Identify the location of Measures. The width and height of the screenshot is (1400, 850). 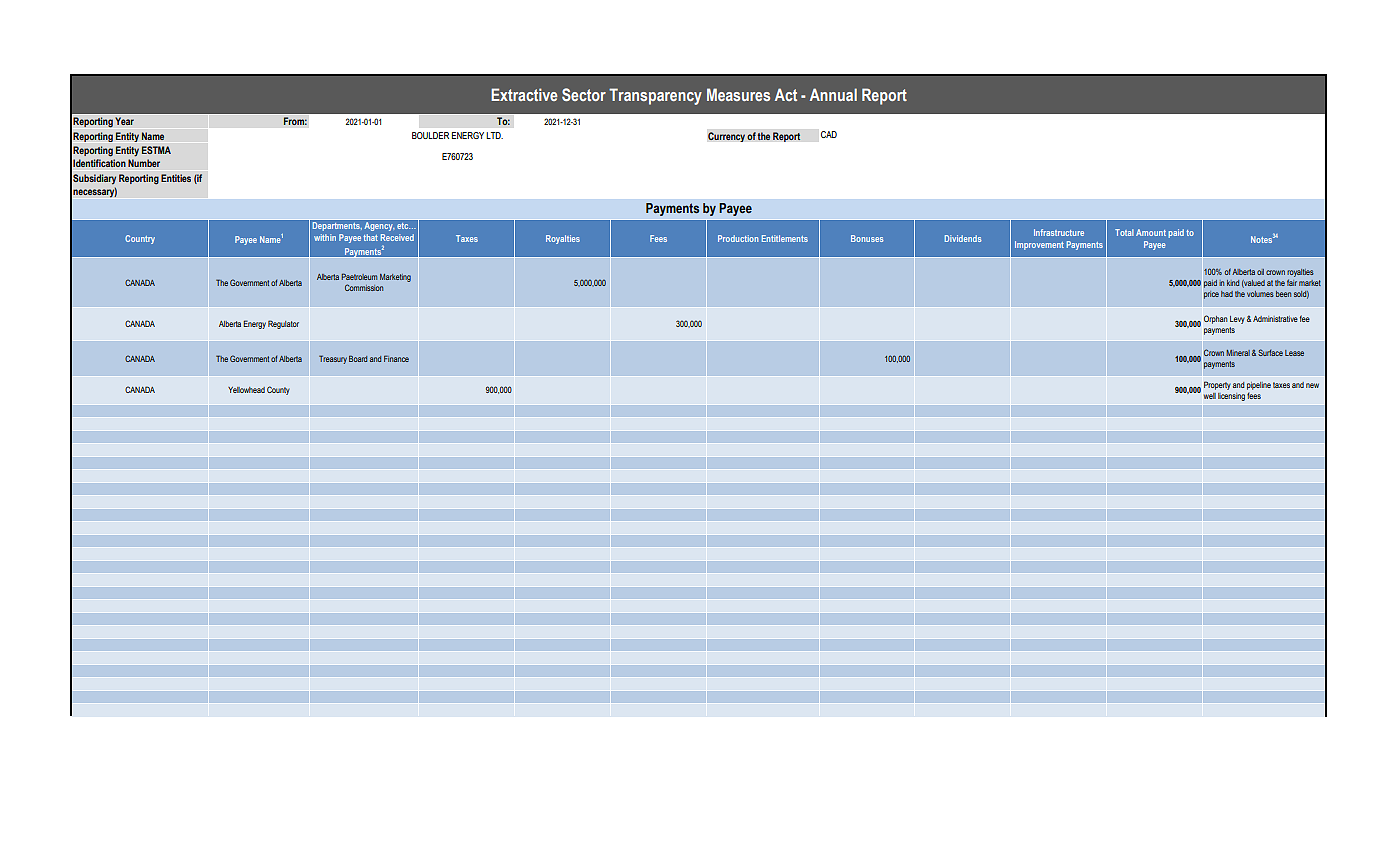
(738, 94).
